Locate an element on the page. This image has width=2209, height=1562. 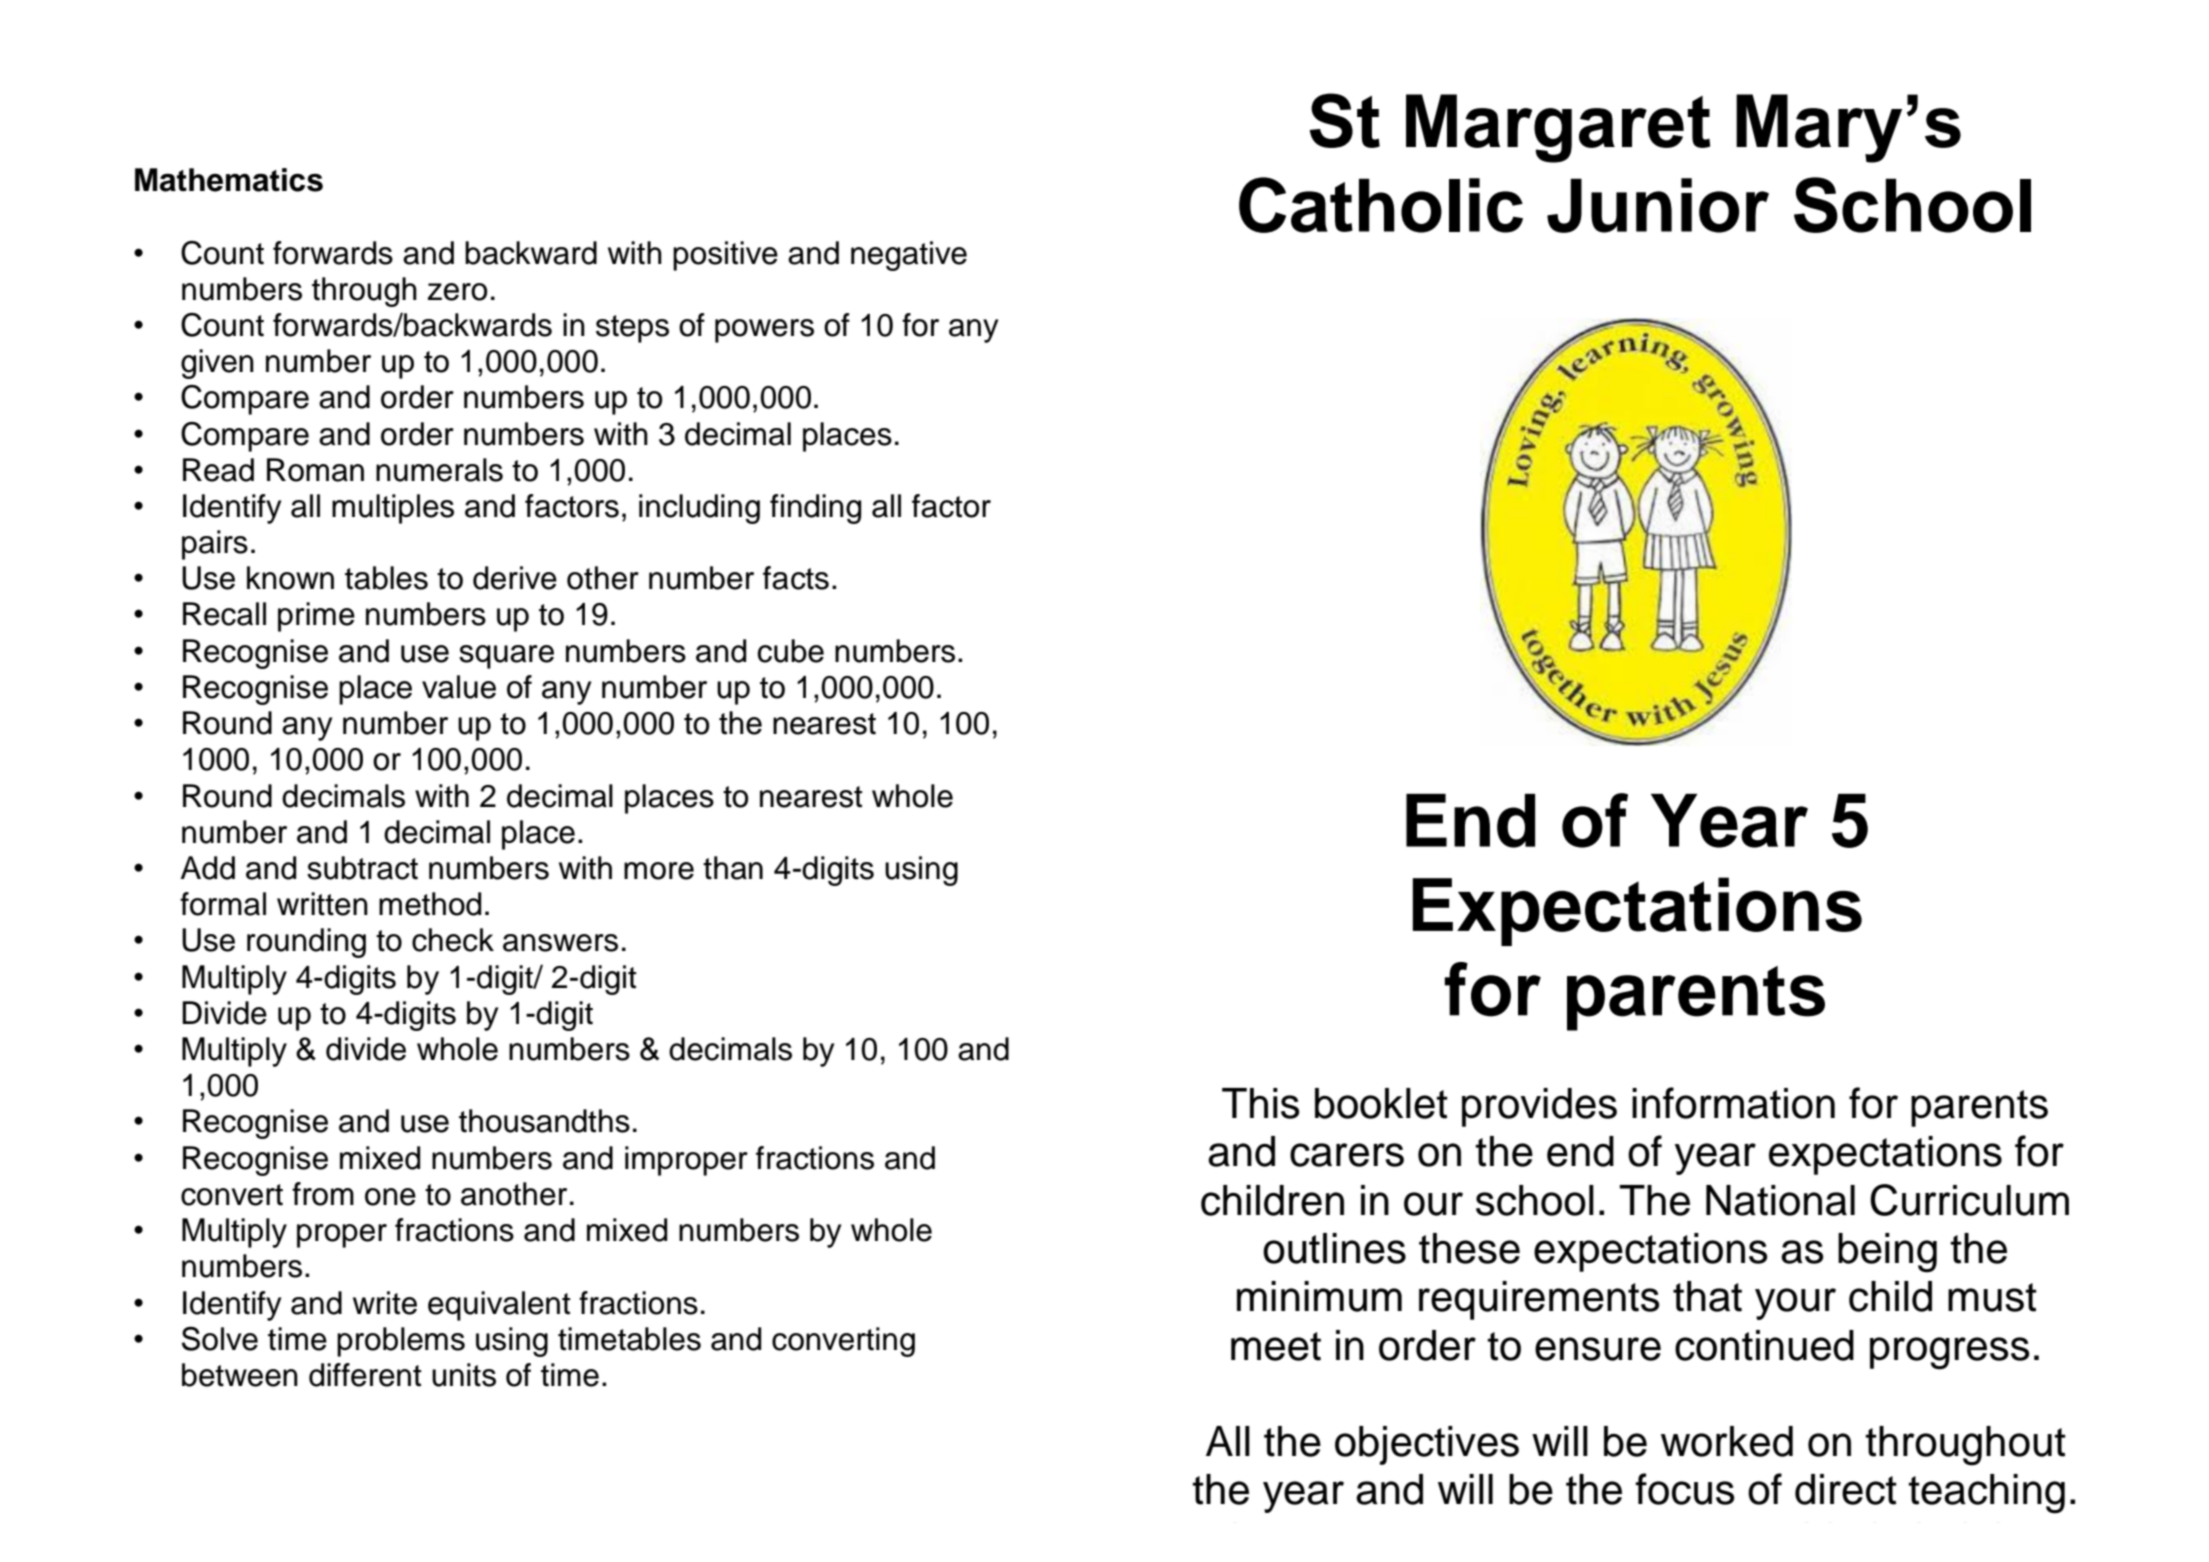
Mathematics is located at coordinates (229, 180).
